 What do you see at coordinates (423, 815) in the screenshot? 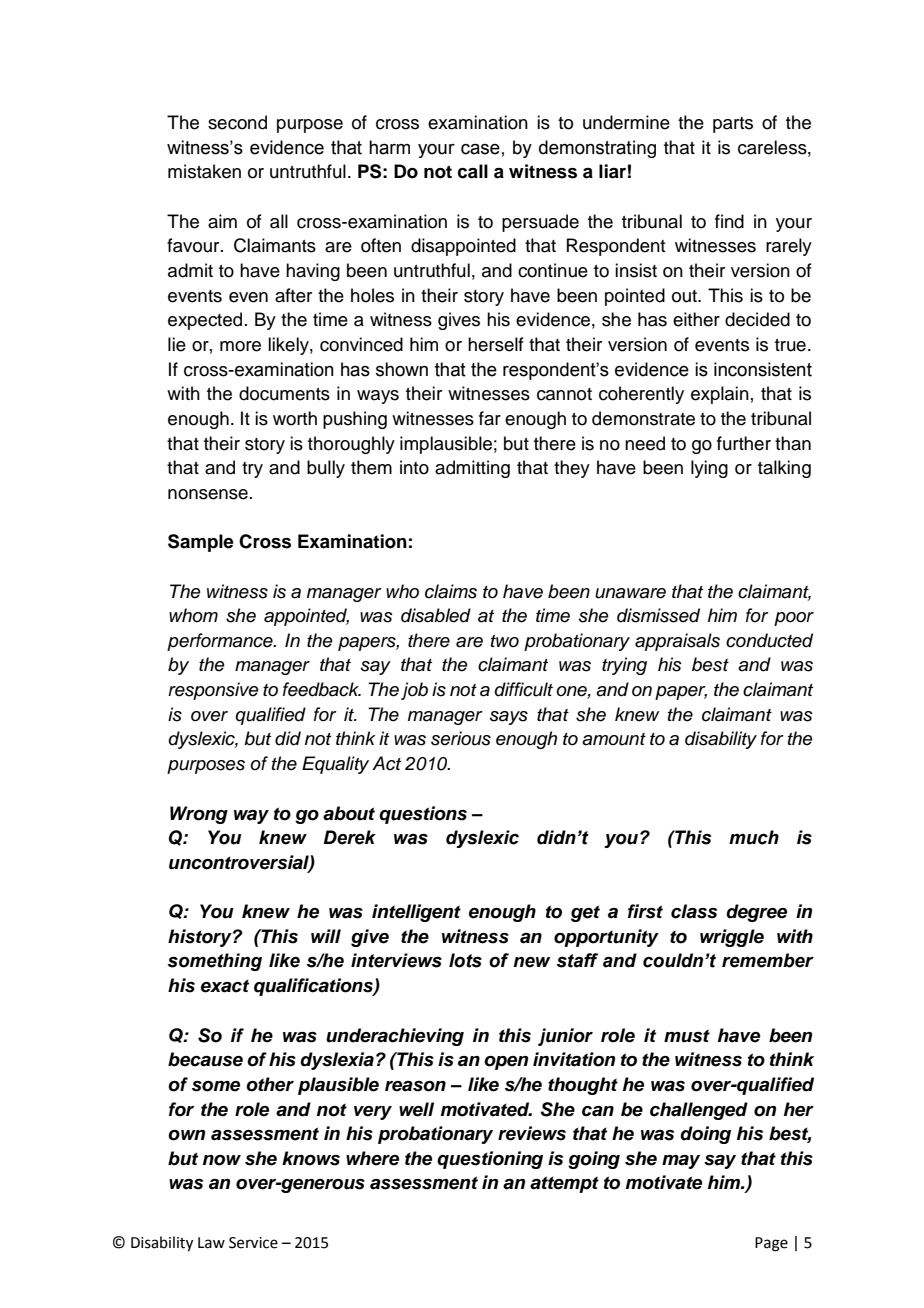
I see `questions` at bounding box center [423, 815].
